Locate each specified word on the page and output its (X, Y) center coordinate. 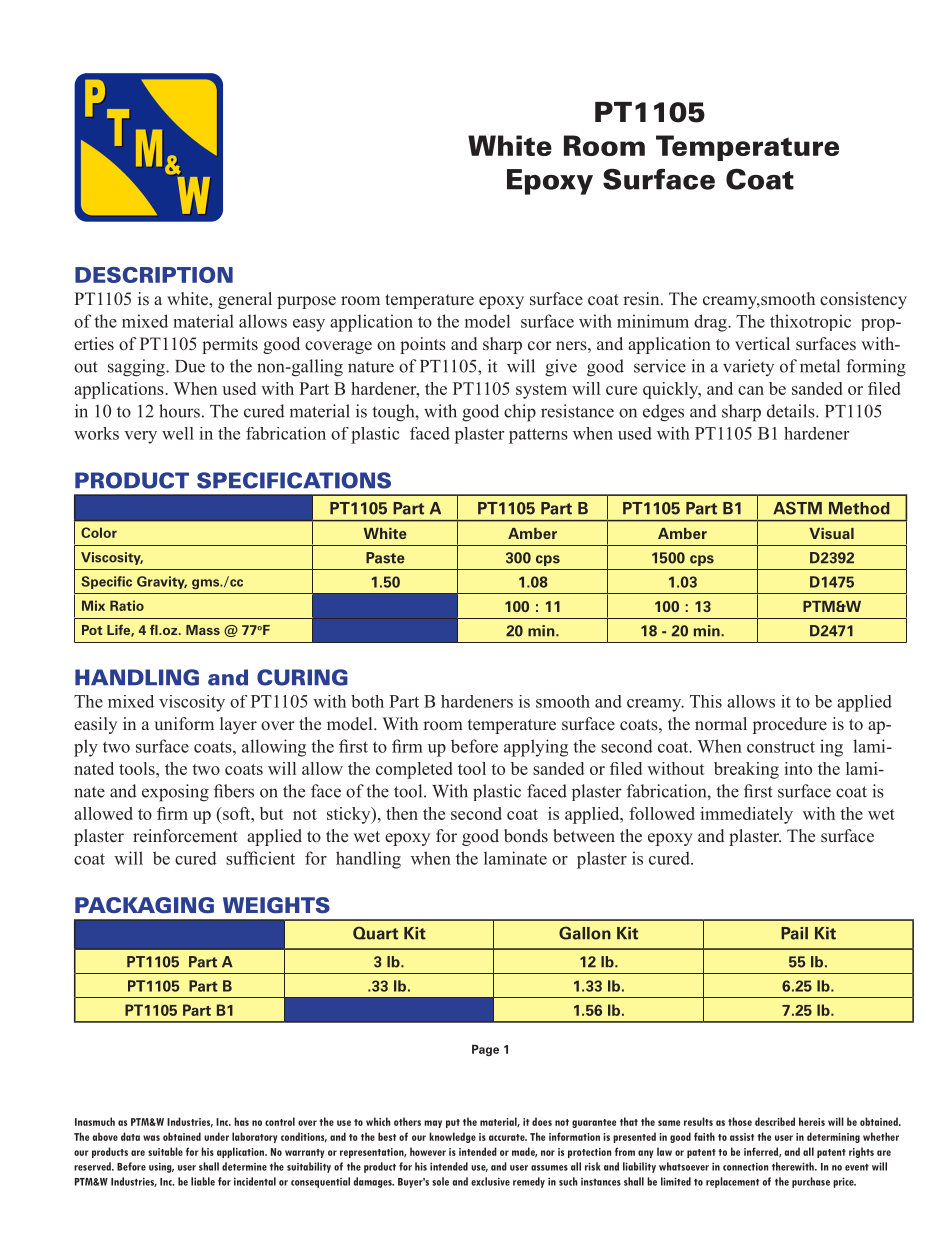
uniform (184, 723)
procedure (790, 725)
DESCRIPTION (154, 275)
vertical (762, 344)
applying (536, 748)
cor (540, 345)
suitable (165, 1151)
